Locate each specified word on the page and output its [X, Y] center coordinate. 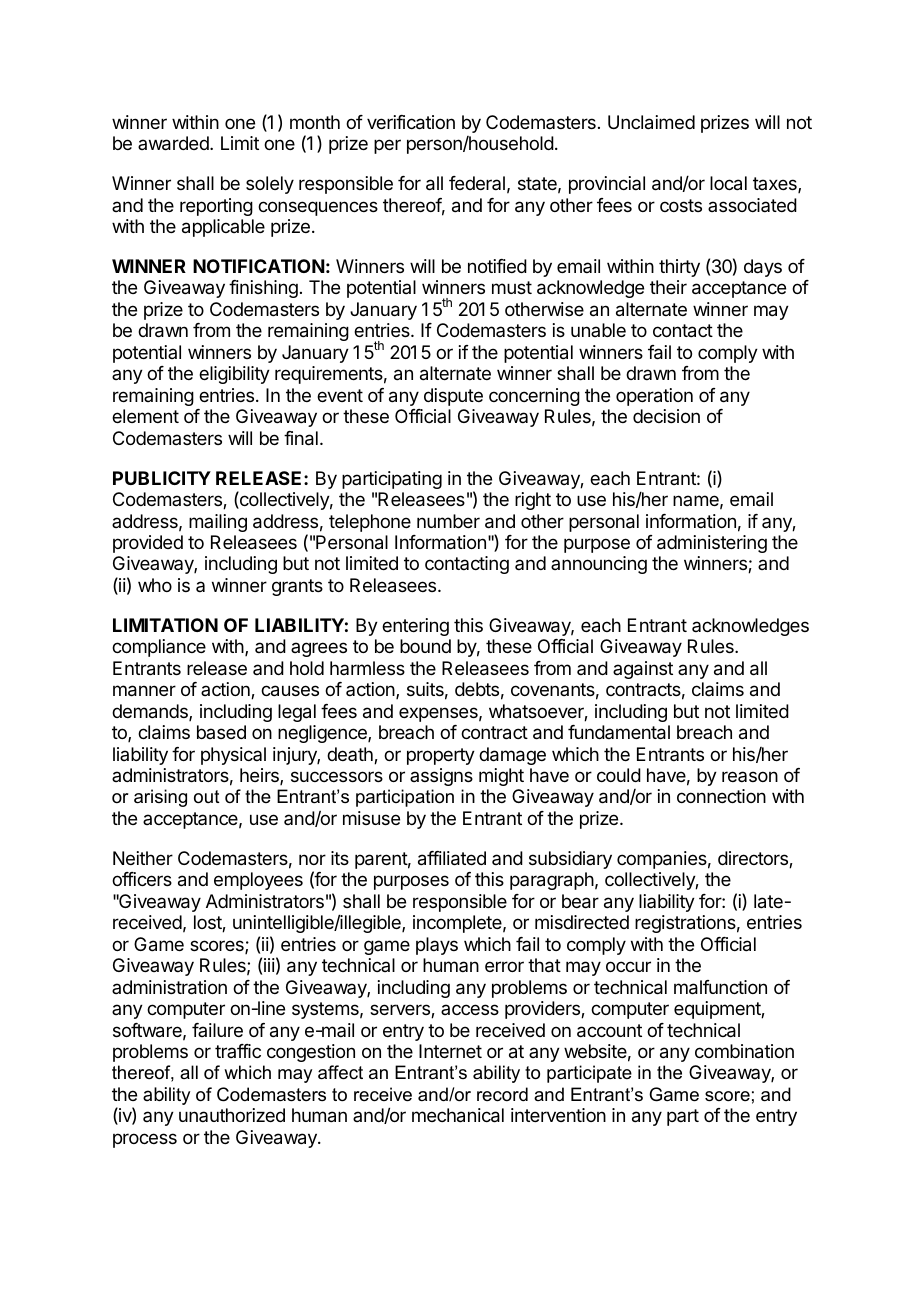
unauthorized [232, 1115]
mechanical [458, 1115]
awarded [174, 143]
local [728, 183]
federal [477, 183]
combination [744, 1051]
